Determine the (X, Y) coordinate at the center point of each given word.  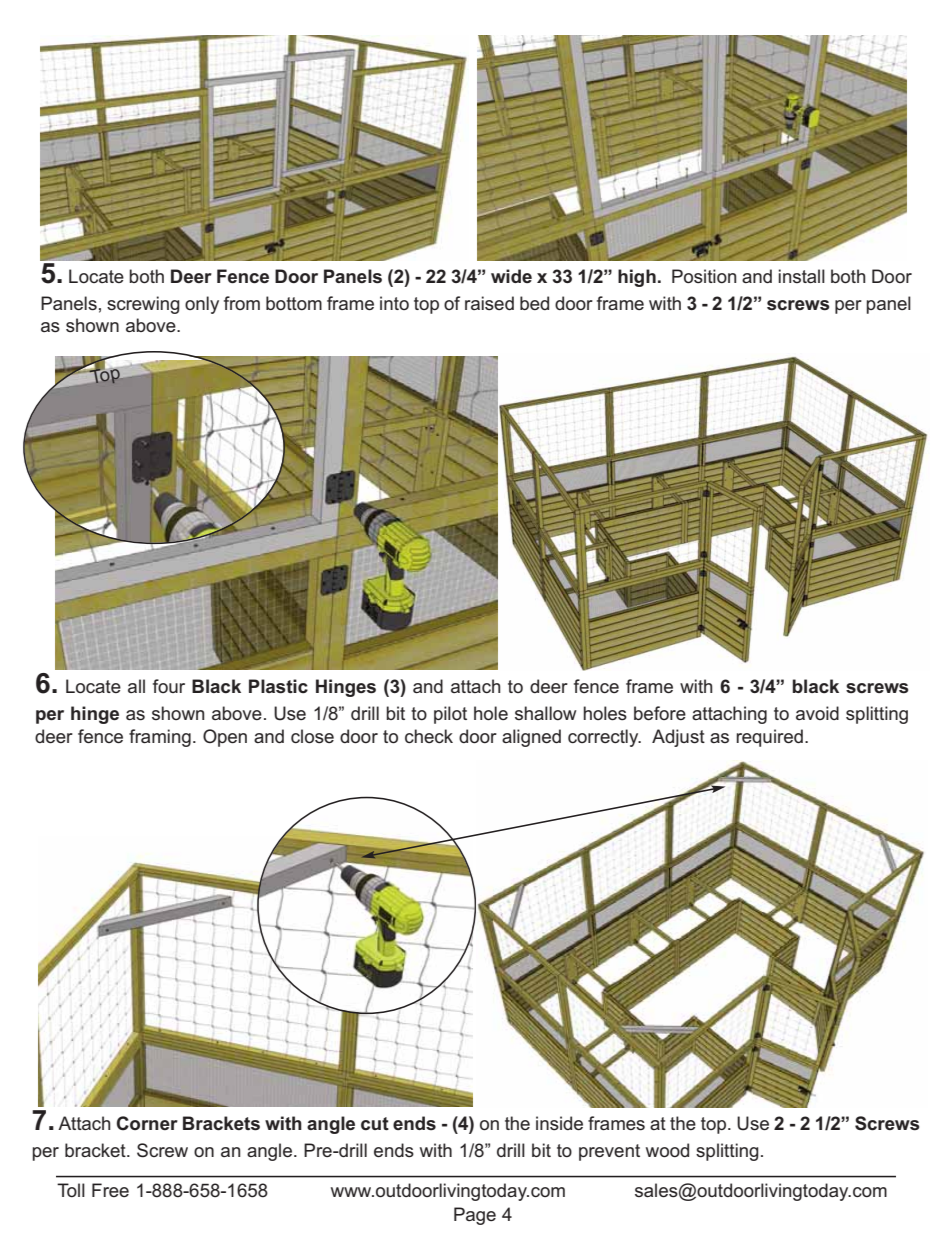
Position (704, 276)
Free (110, 1190)
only (202, 305)
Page (475, 1216)
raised (489, 303)
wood (667, 1150)
